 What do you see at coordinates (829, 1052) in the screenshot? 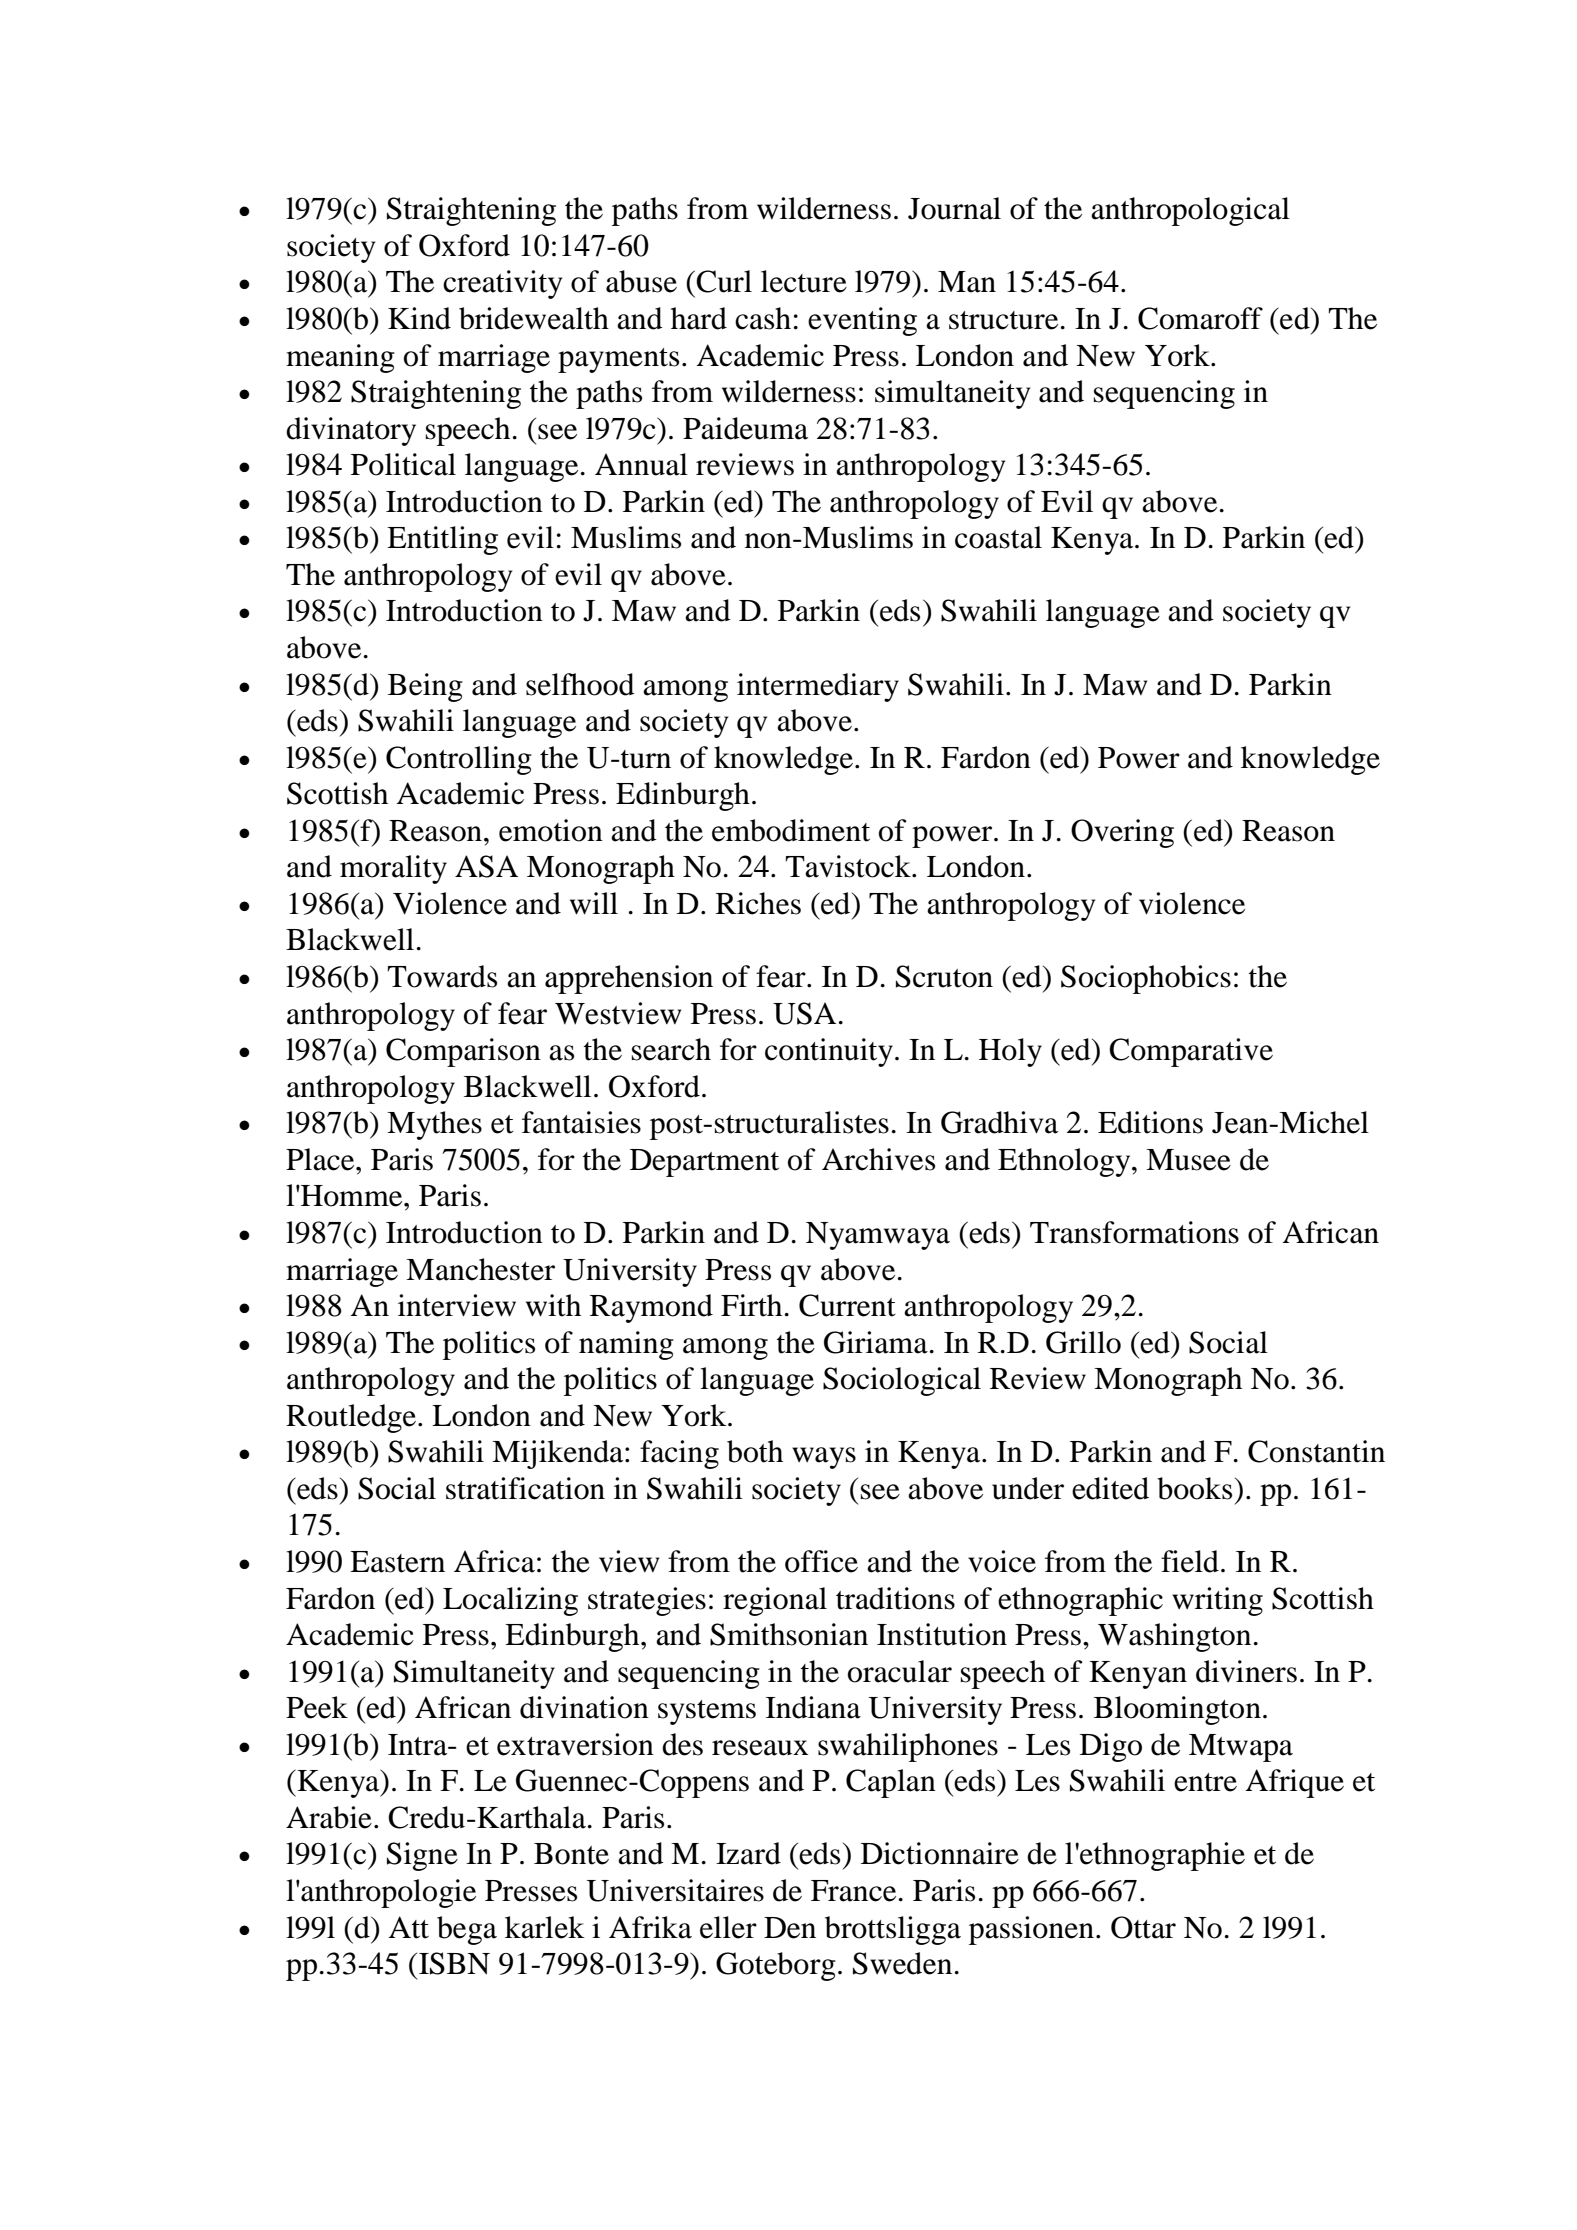
I see `continuity` at bounding box center [829, 1052].
